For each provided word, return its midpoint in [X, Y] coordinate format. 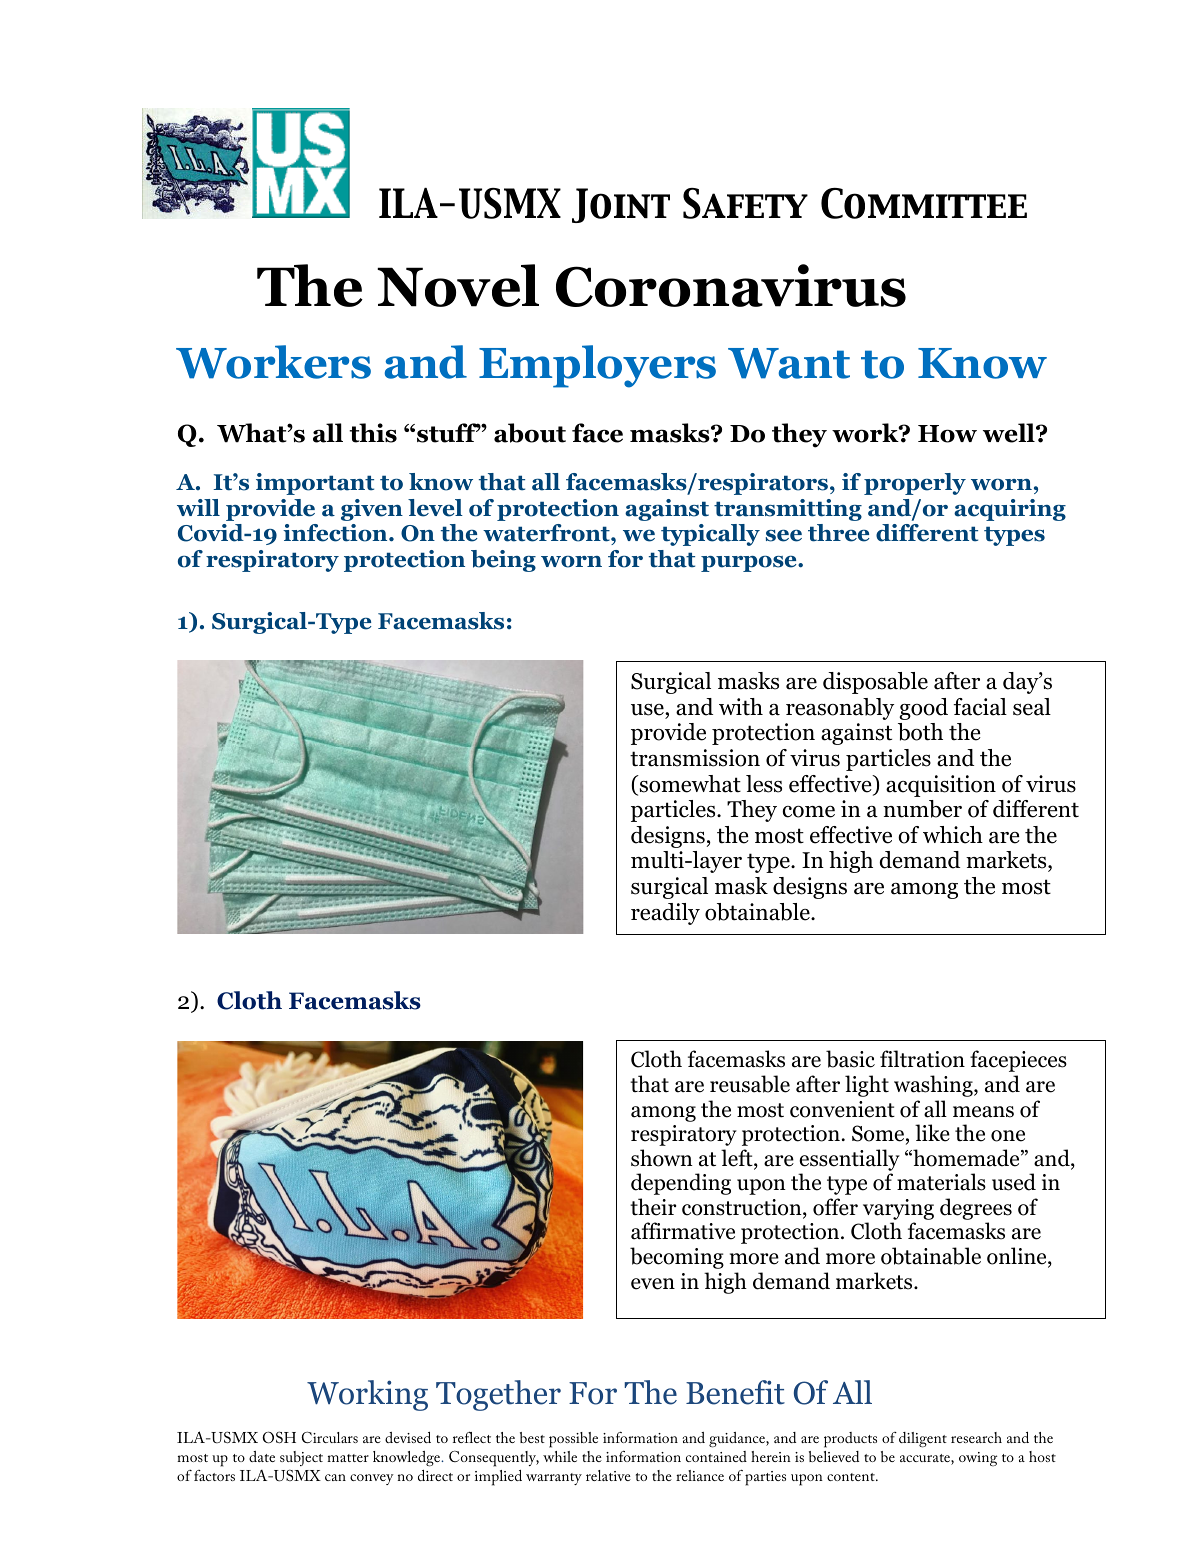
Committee [924, 203]
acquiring [1010, 510]
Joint [621, 205]
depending [681, 1184]
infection [336, 533]
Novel [458, 285]
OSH [279, 1437]
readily [665, 914]
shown [662, 1158]
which [953, 835]
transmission [695, 758]
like [932, 1133]
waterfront [547, 534]
